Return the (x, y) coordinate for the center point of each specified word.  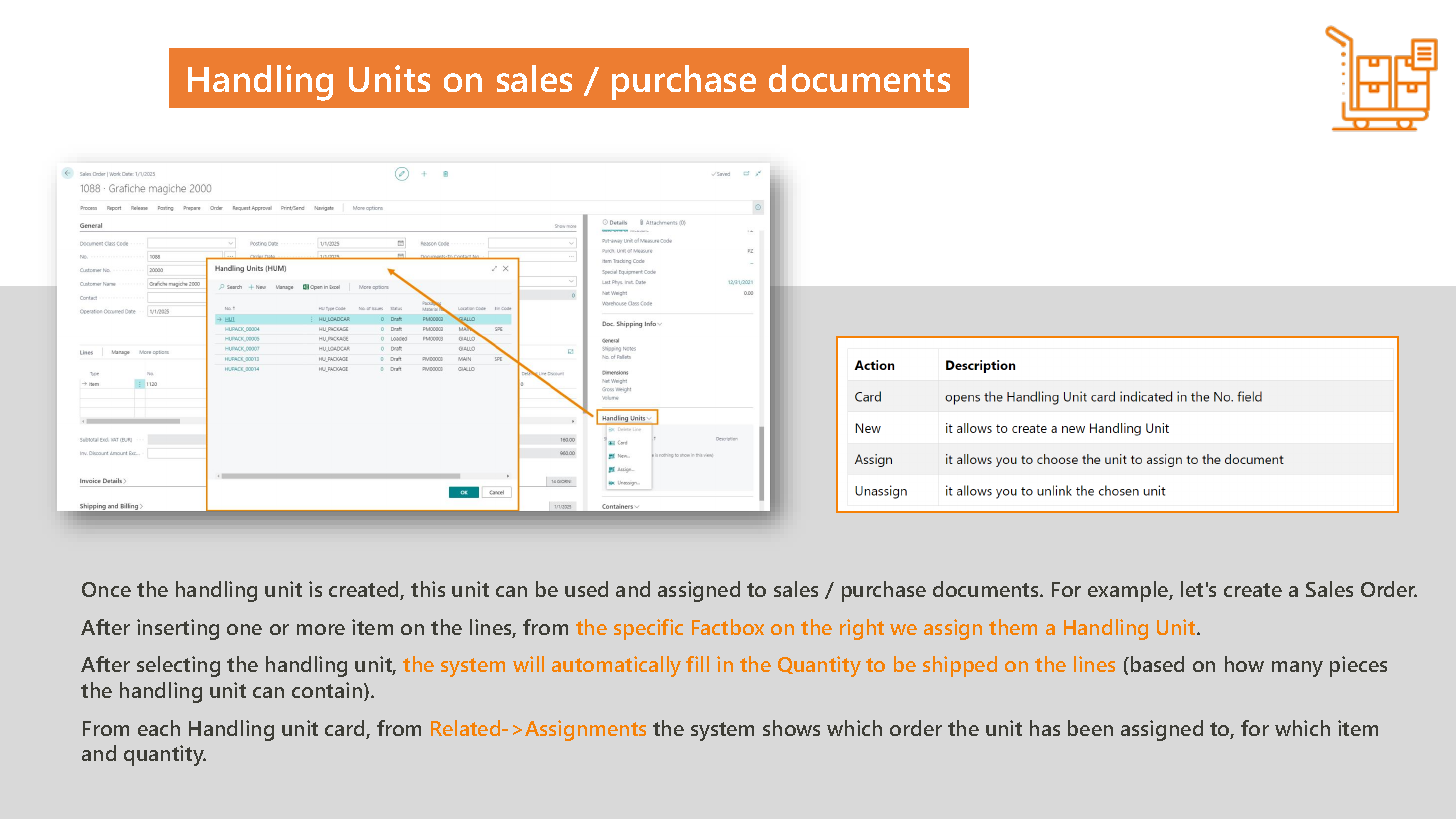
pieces (1358, 666)
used (586, 589)
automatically (616, 666)
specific (648, 629)
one (244, 629)
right (862, 629)
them (1013, 627)
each (159, 728)
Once (106, 589)
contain (328, 691)
